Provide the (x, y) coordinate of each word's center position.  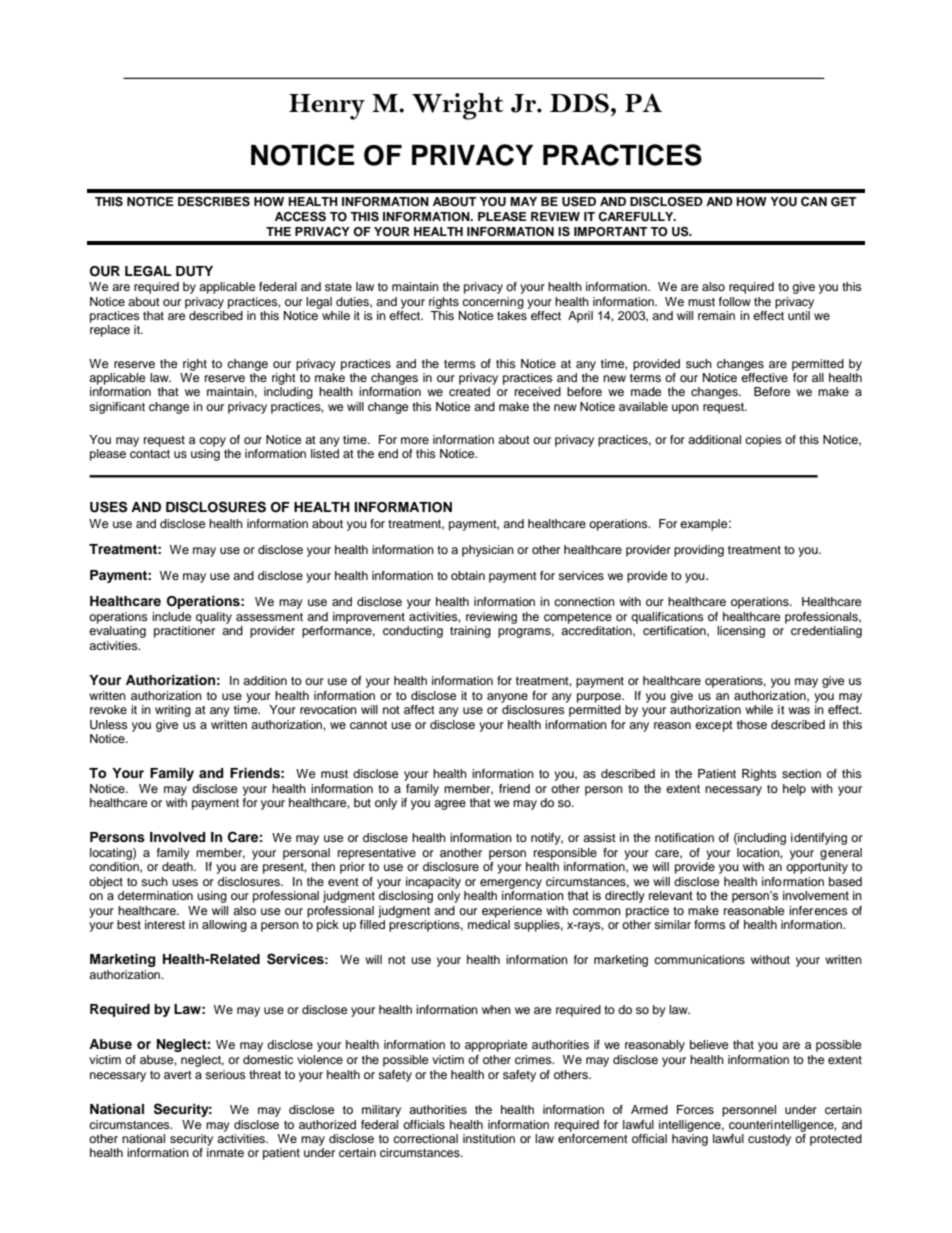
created (469, 391)
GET (844, 202)
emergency (511, 884)
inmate (225, 1152)
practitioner (184, 632)
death (178, 866)
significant (117, 408)
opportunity (817, 868)
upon (685, 409)
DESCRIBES (214, 201)
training (470, 632)
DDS (579, 103)
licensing (741, 632)
